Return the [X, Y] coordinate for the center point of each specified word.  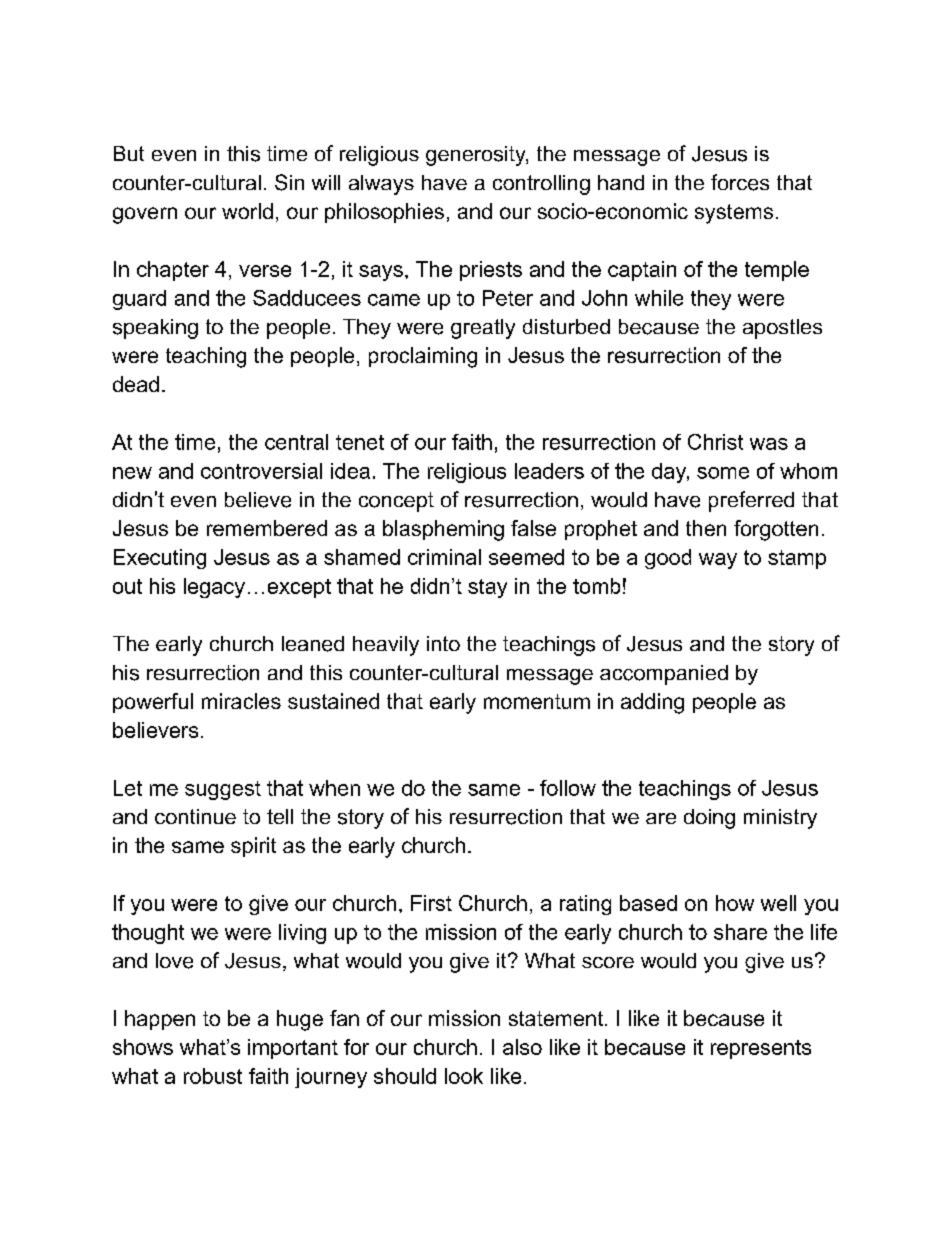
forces [740, 182]
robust [213, 1076]
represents [761, 1049]
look [464, 1076]
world [247, 211]
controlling [541, 185]
